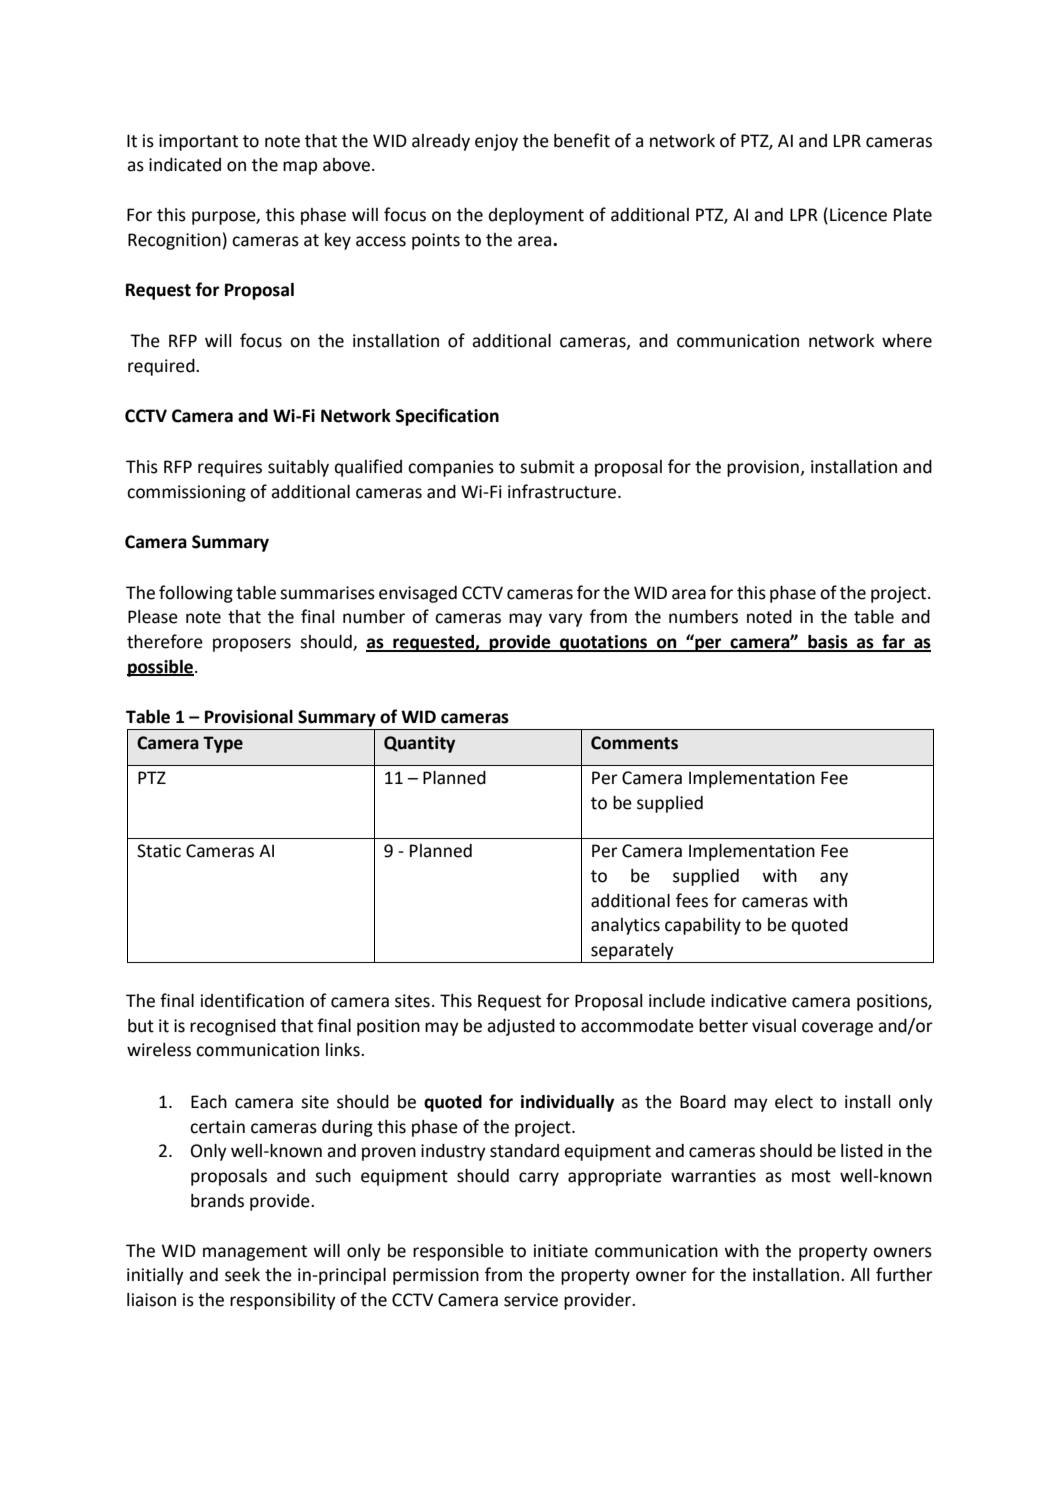 Image resolution: width=1059 pixels, height=1497 pixels. What do you see at coordinates (858, 215) in the screenshot?
I see `Licence` at bounding box center [858, 215].
